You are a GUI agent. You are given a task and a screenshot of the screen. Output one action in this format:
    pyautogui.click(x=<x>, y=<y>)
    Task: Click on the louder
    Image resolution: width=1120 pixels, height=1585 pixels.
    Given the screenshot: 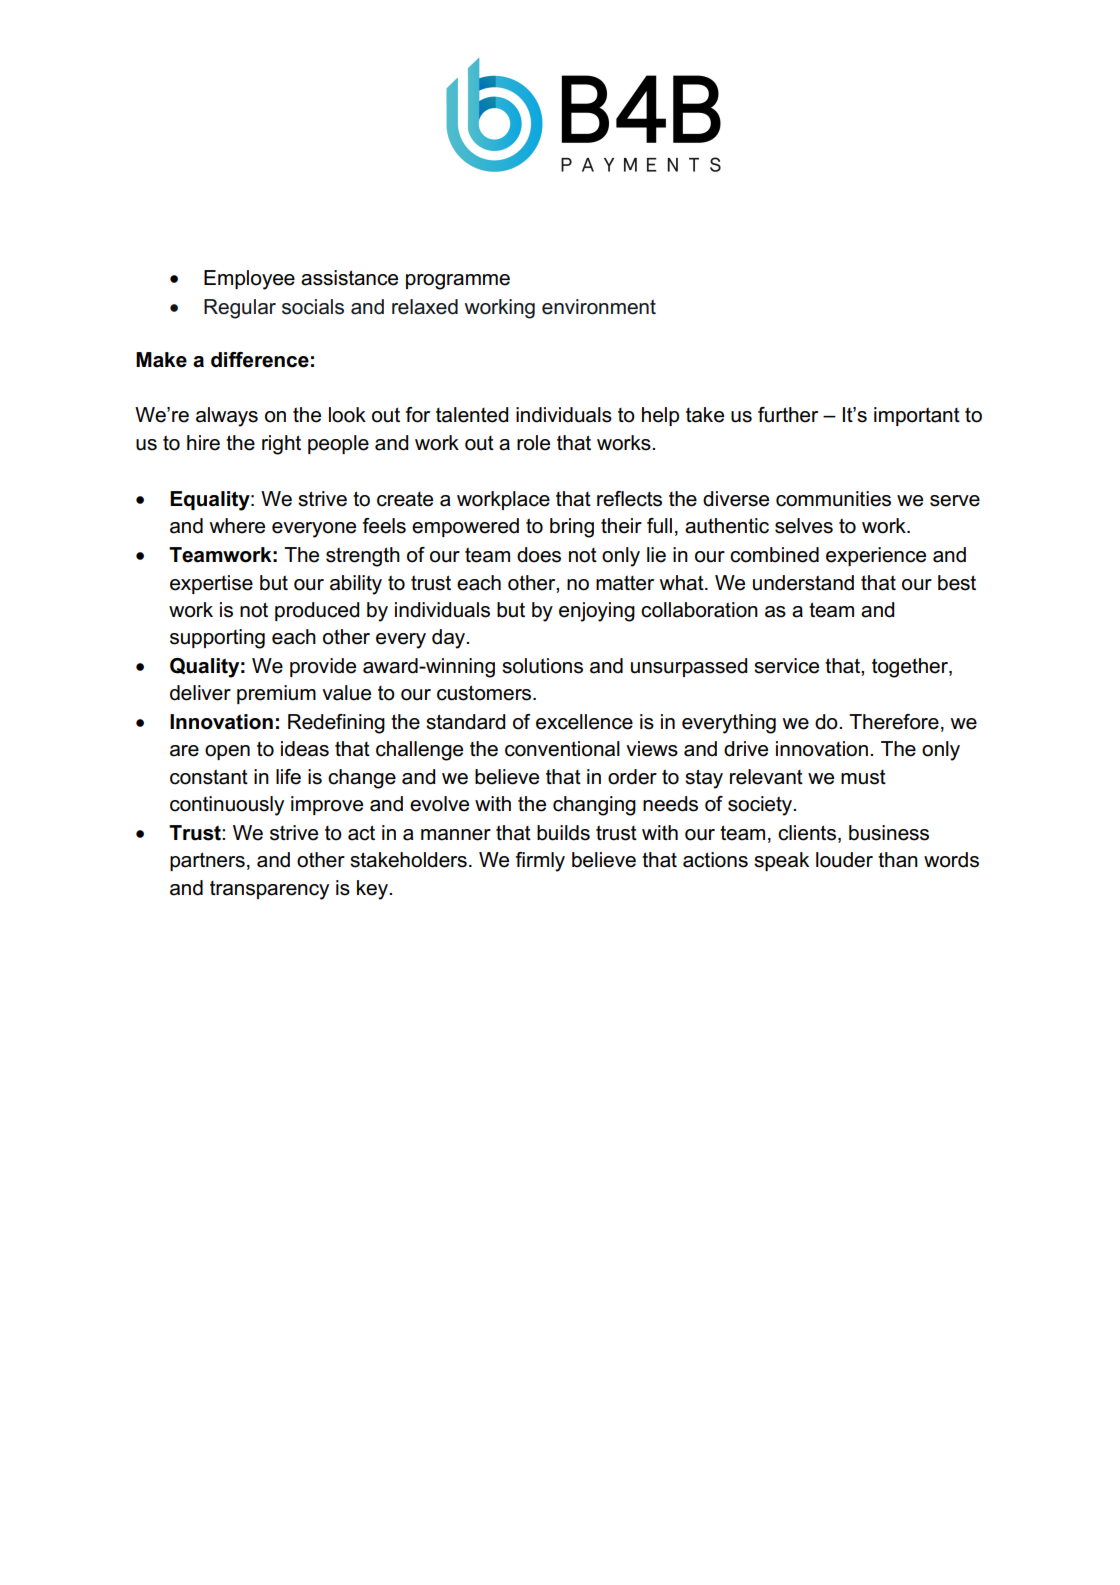 What is the action you would take?
    pyautogui.click(x=844, y=860)
